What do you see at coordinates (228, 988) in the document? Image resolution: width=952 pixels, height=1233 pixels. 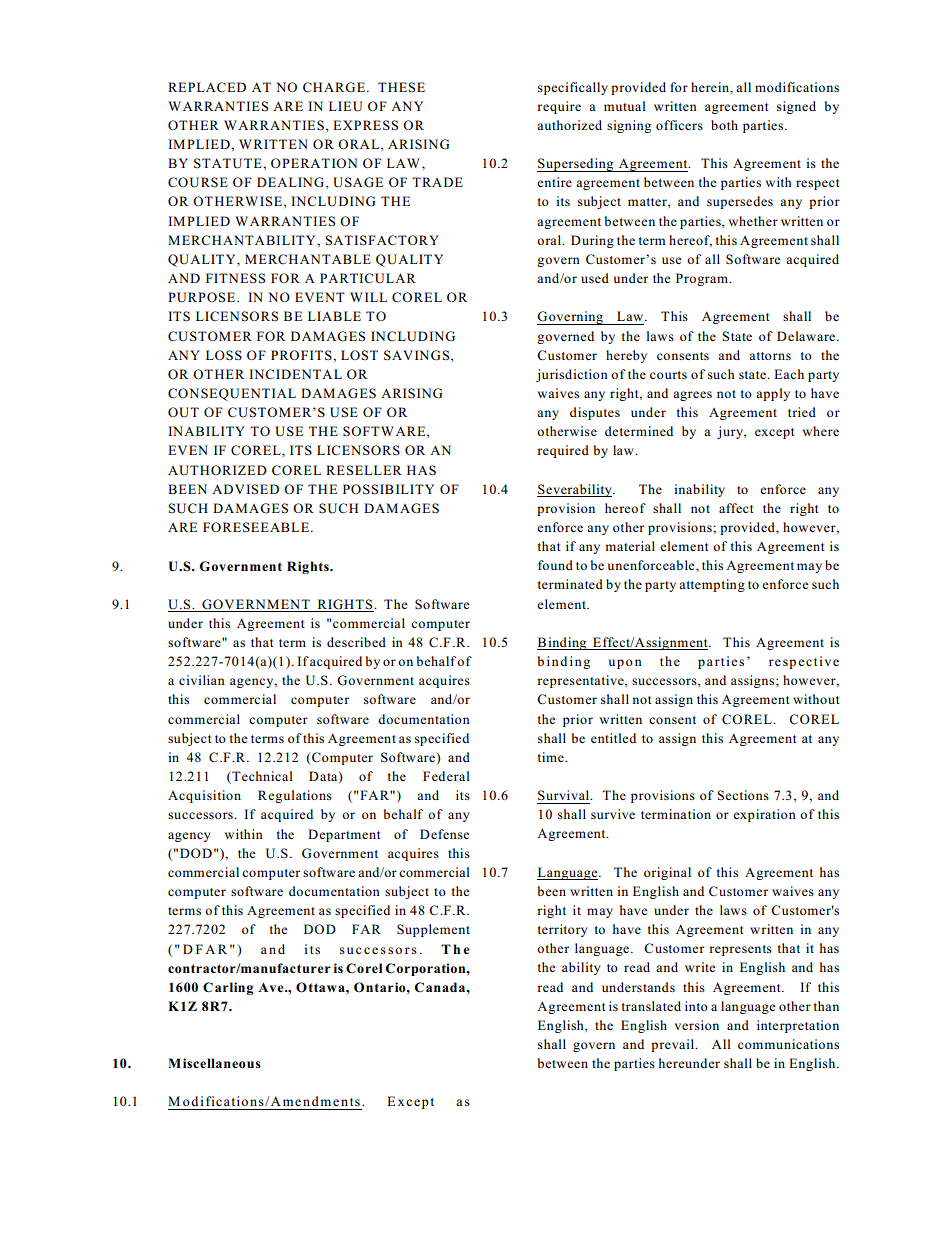 I see `Carling` at bounding box center [228, 988].
